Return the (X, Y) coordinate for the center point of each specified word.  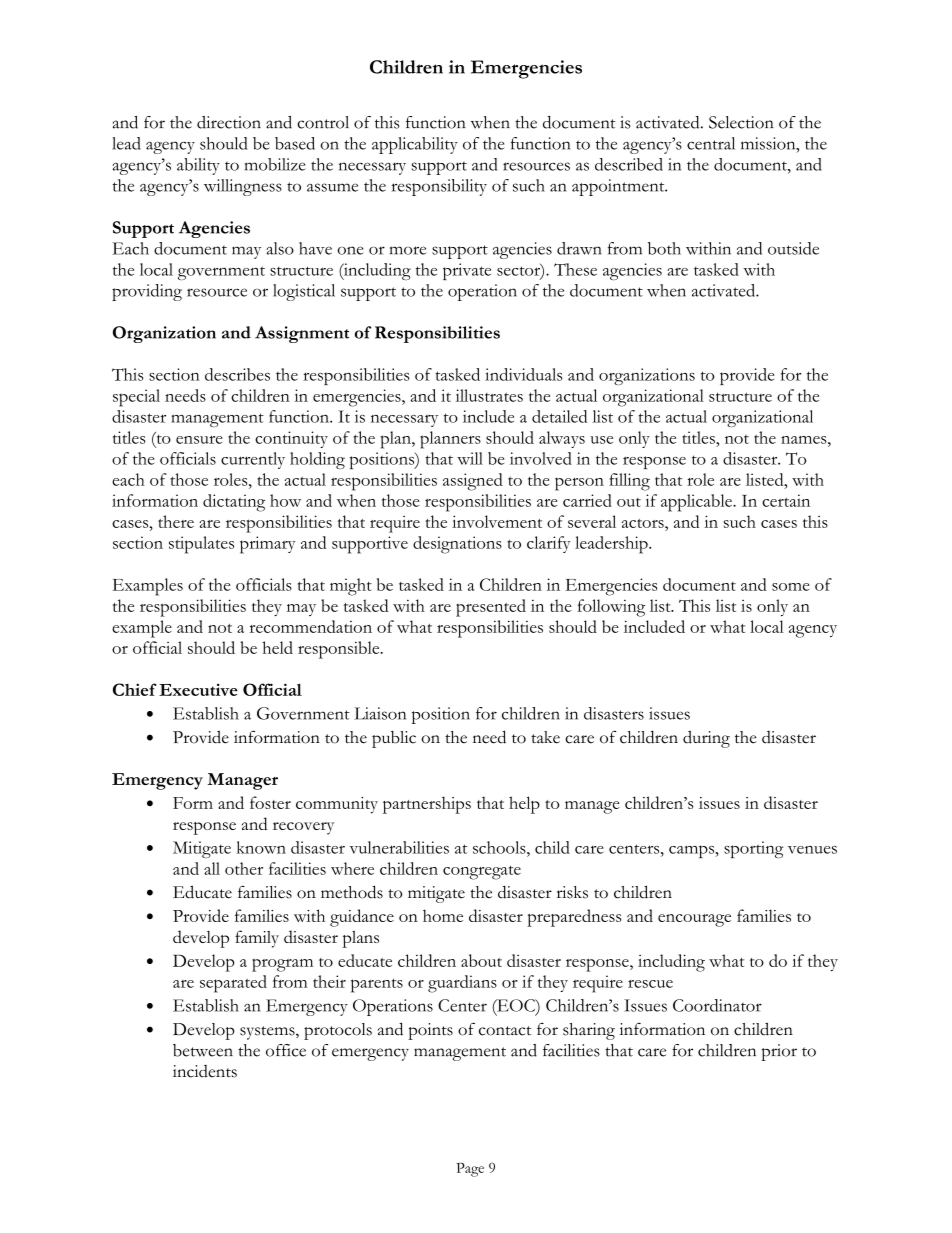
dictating (234, 503)
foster (270, 802)
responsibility (439, 187)
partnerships (427, 805)
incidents (205, 1071)
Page (470, 1170)
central (711, 143)
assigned (473, 482)
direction (229, 122)
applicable (697, 503)
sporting (754, 849)
